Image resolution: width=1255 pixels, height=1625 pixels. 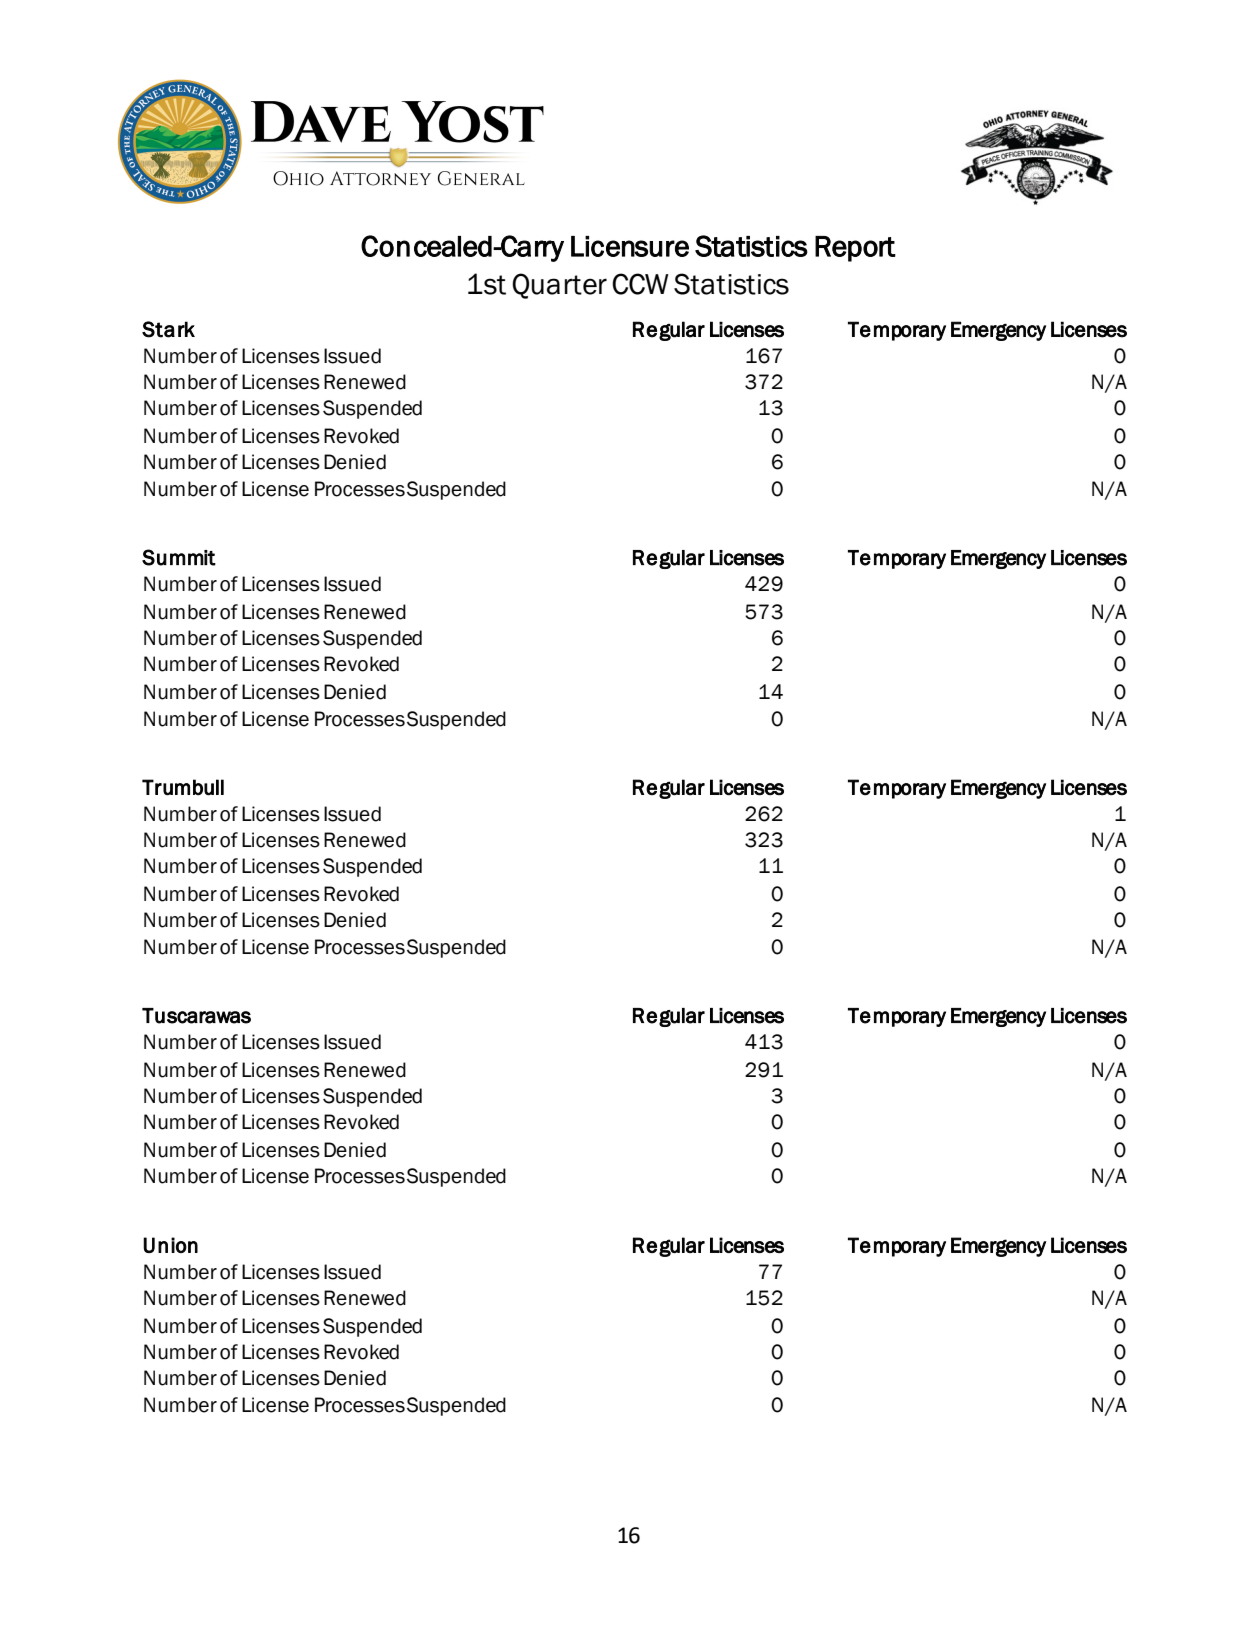 What do you see at coordinates (170, 1245) in the image?
I see `Union` at bounding box center [170, 1245].
